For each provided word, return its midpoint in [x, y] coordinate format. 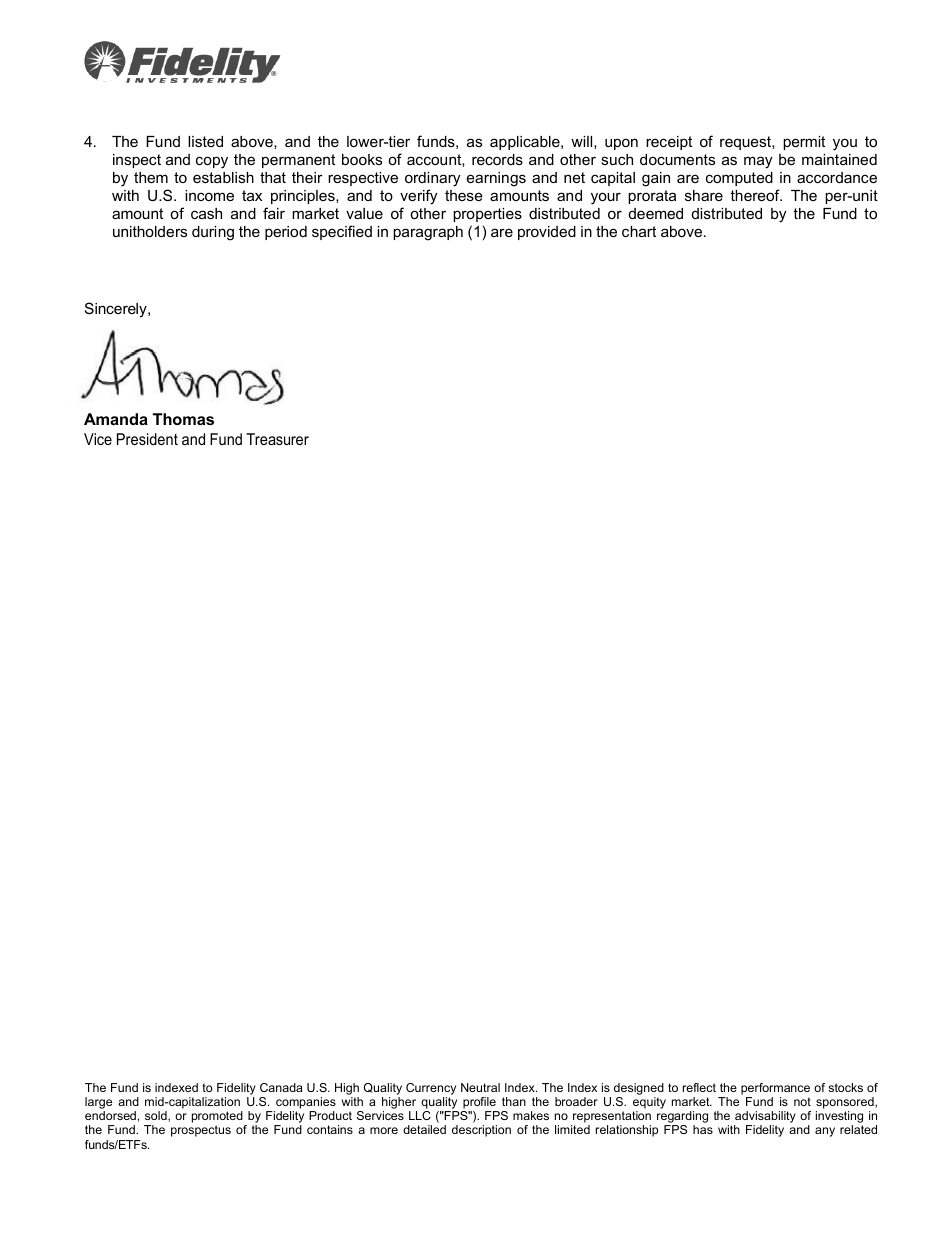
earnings [496, 179]
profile [479, 1103]
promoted [218, 1118]
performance [775, 1089]
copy [212, 162]
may [758, 162]
